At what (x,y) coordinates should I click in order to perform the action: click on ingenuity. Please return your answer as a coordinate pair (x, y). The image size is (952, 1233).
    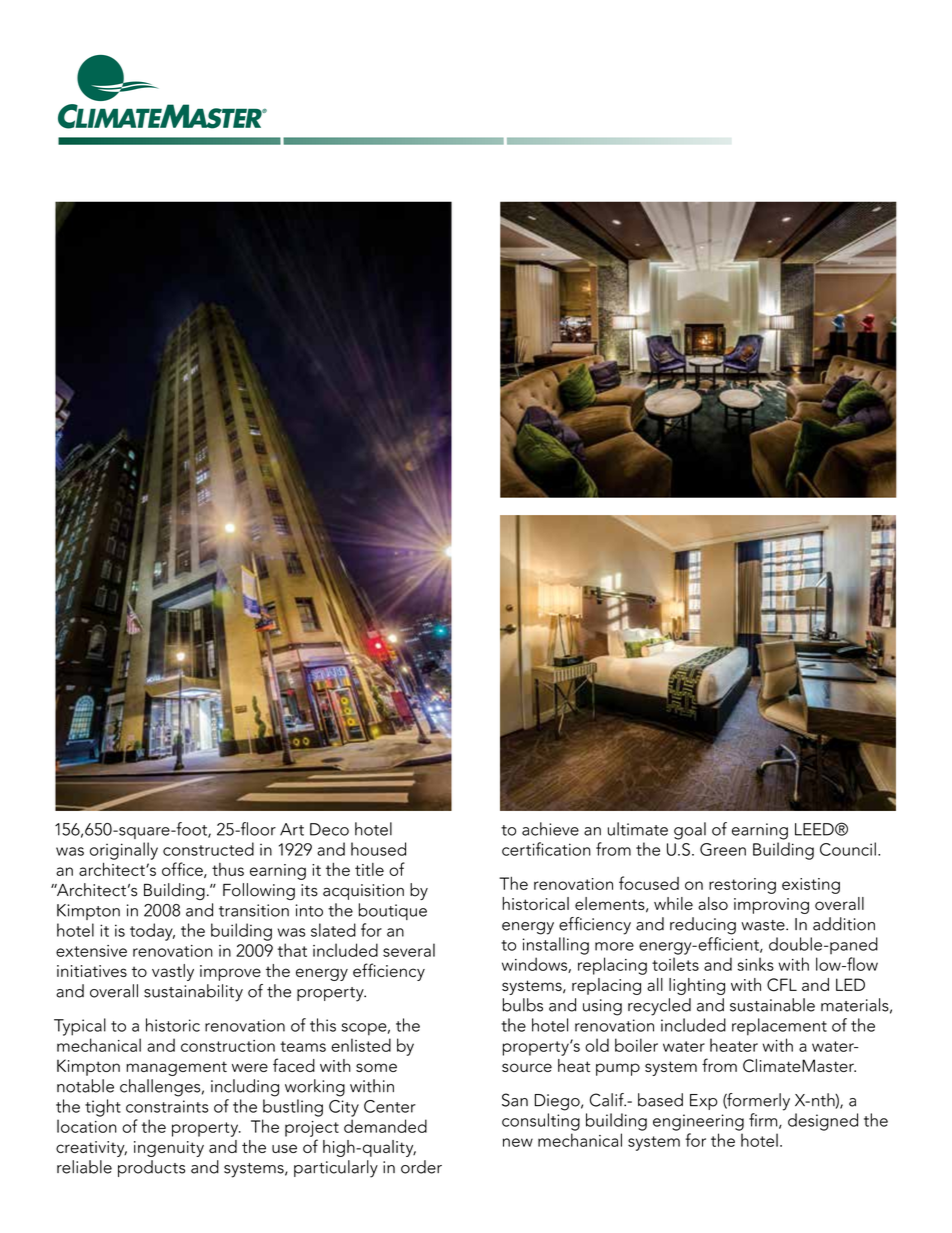
    Looking at the image, I should click on (169, 1149).
